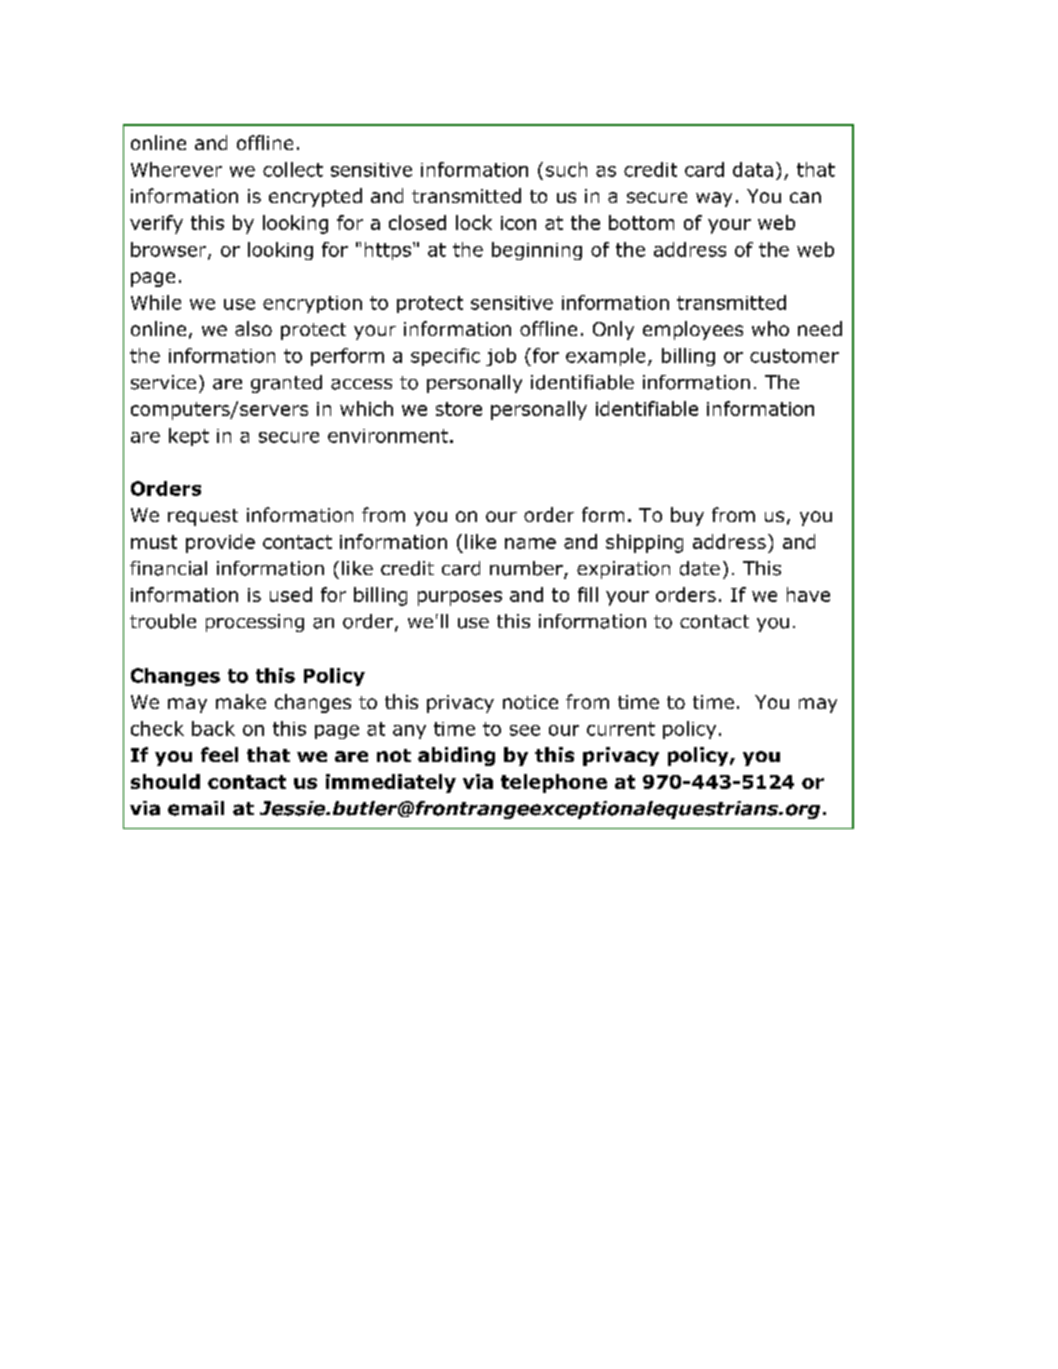 This screenshot has height=1369, width=1058. Describe the element at coordinates (203, 517) in the screenshot. I see `request` at that location.
